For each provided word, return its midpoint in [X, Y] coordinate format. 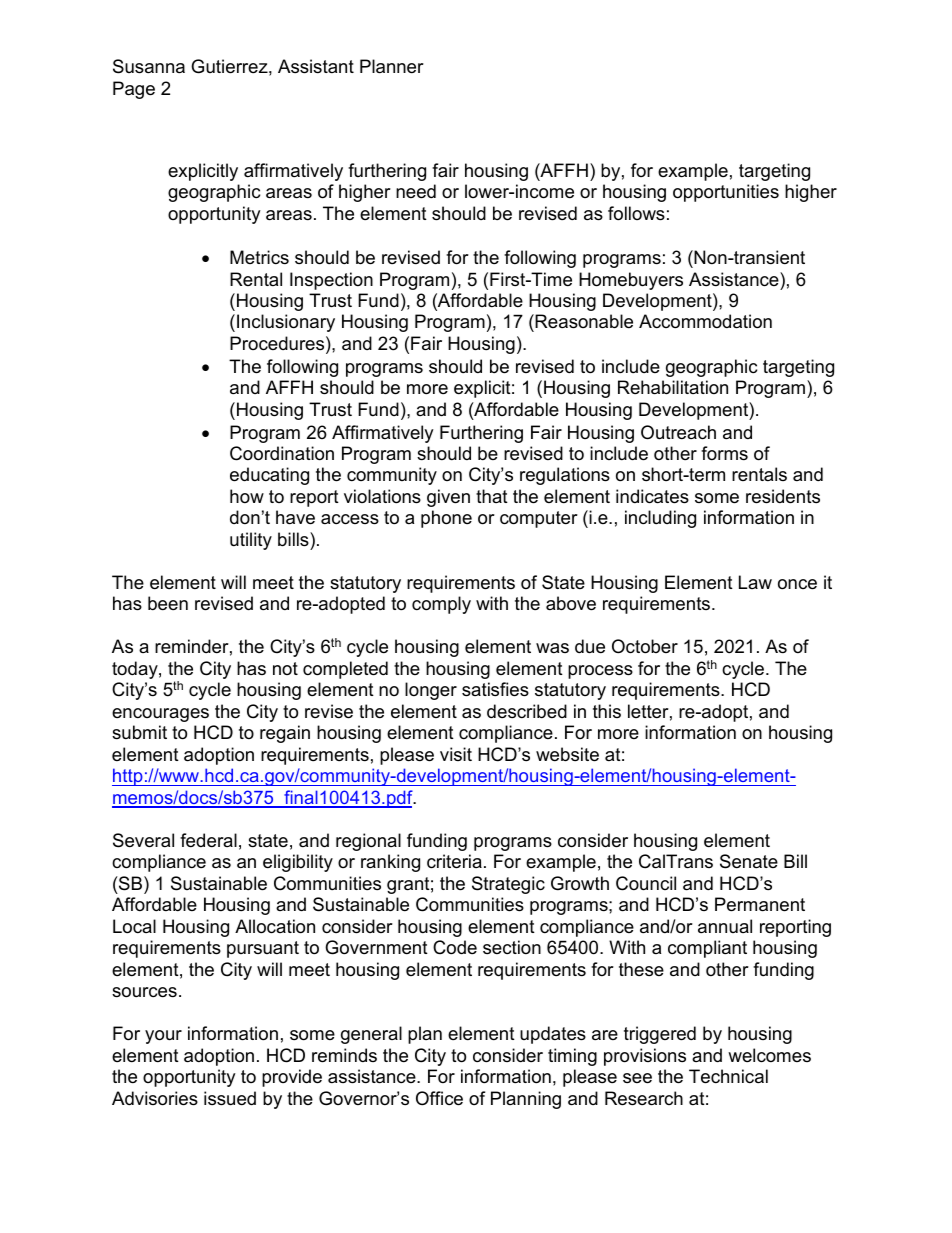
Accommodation [705, 321]
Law [755, 582]
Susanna [149, 66]
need [416, 191]
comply [441, 605]
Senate [749, 861]
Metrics [259, 257]
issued [230, 1098]
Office [439, 1098]
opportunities [726, 193]
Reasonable [583, 323]
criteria [454, 861]
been [168, 603]
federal [208, 840]
